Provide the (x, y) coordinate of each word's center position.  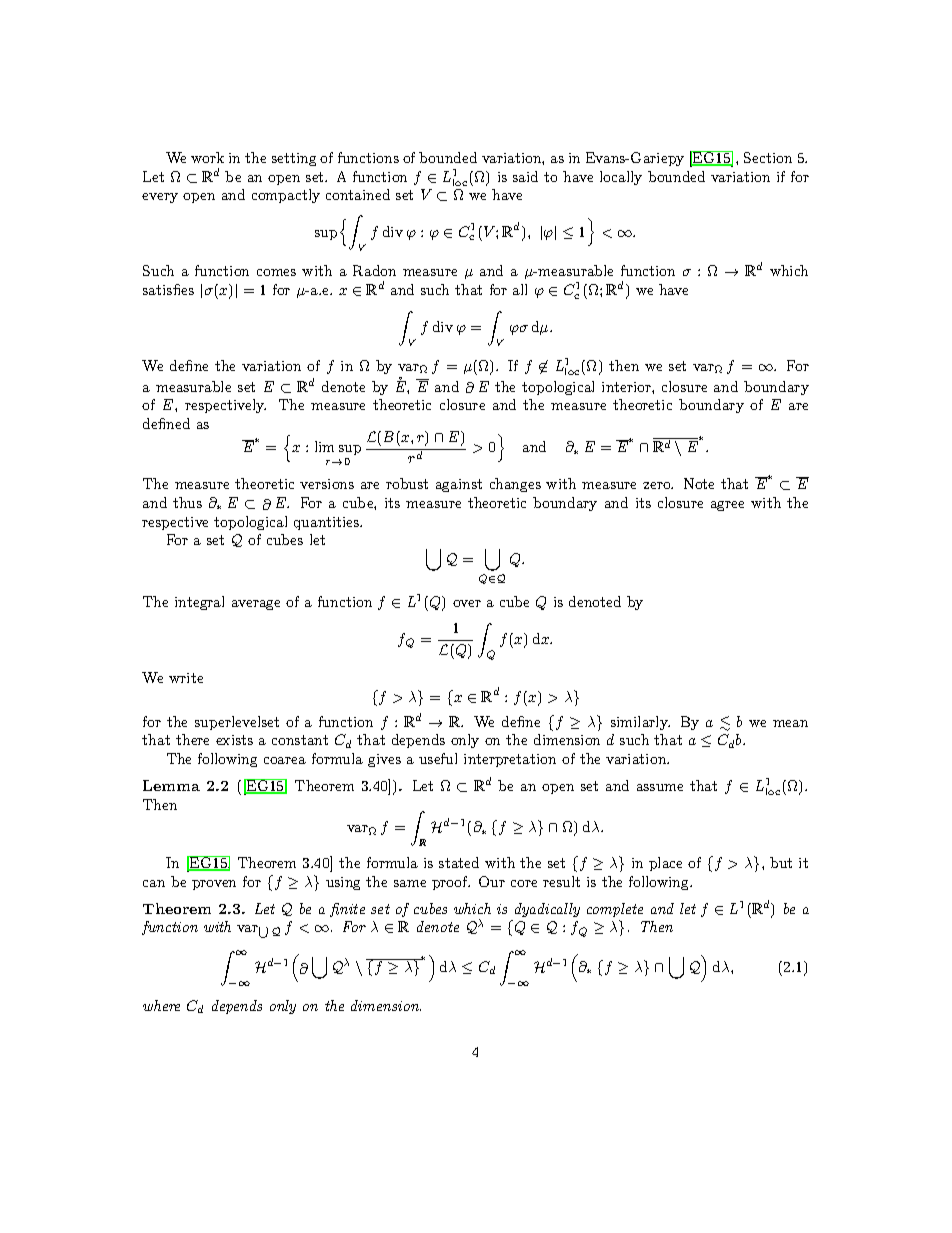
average (256, 605)
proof (451, 883)
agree (727, 506)
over (467, 603)
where (161, 1005)
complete (615, 910)
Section (768, 157)
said (525, 176)
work (207, 157)
